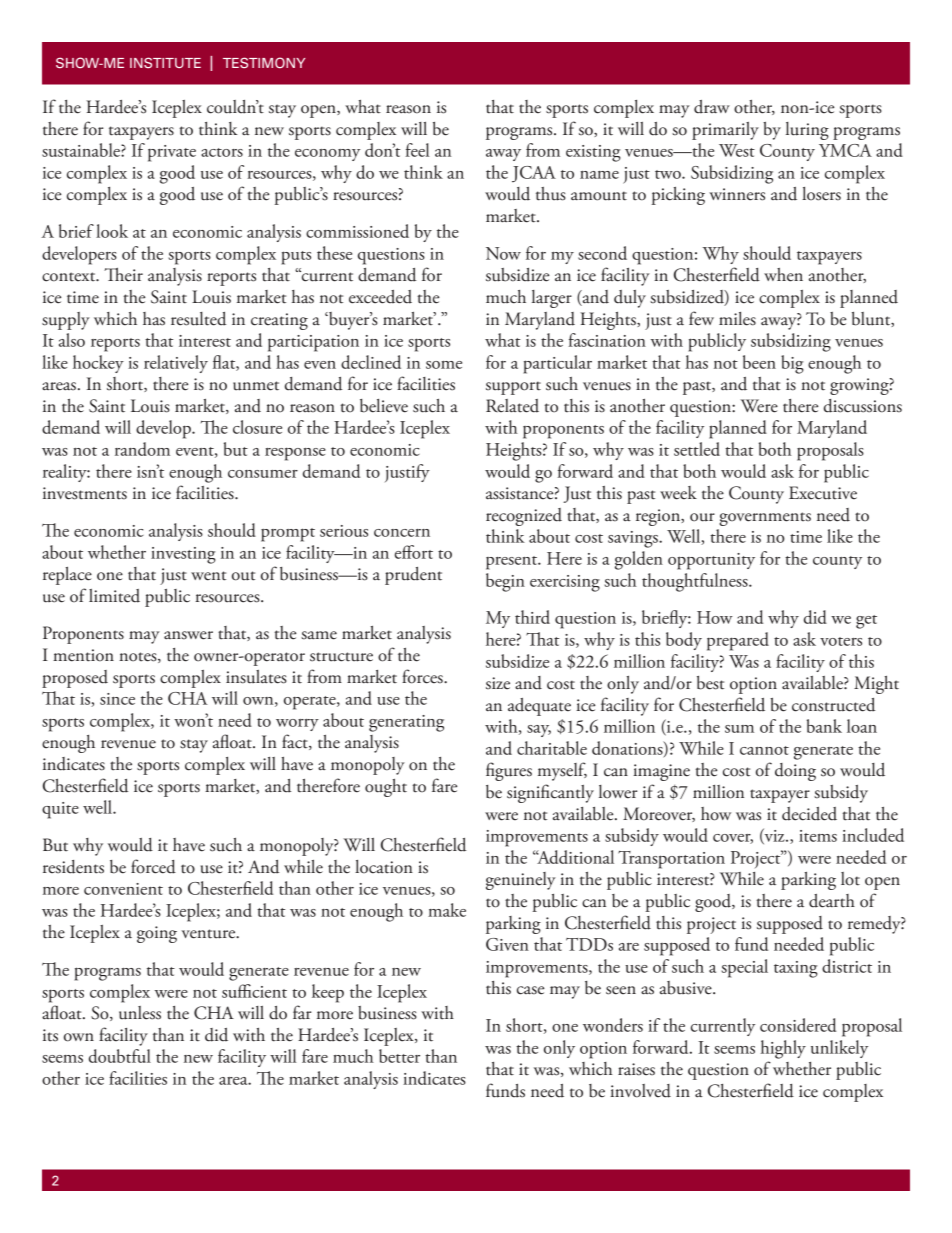 This document has height=1233, width=952. I want to click on when, so click(783, 275).
